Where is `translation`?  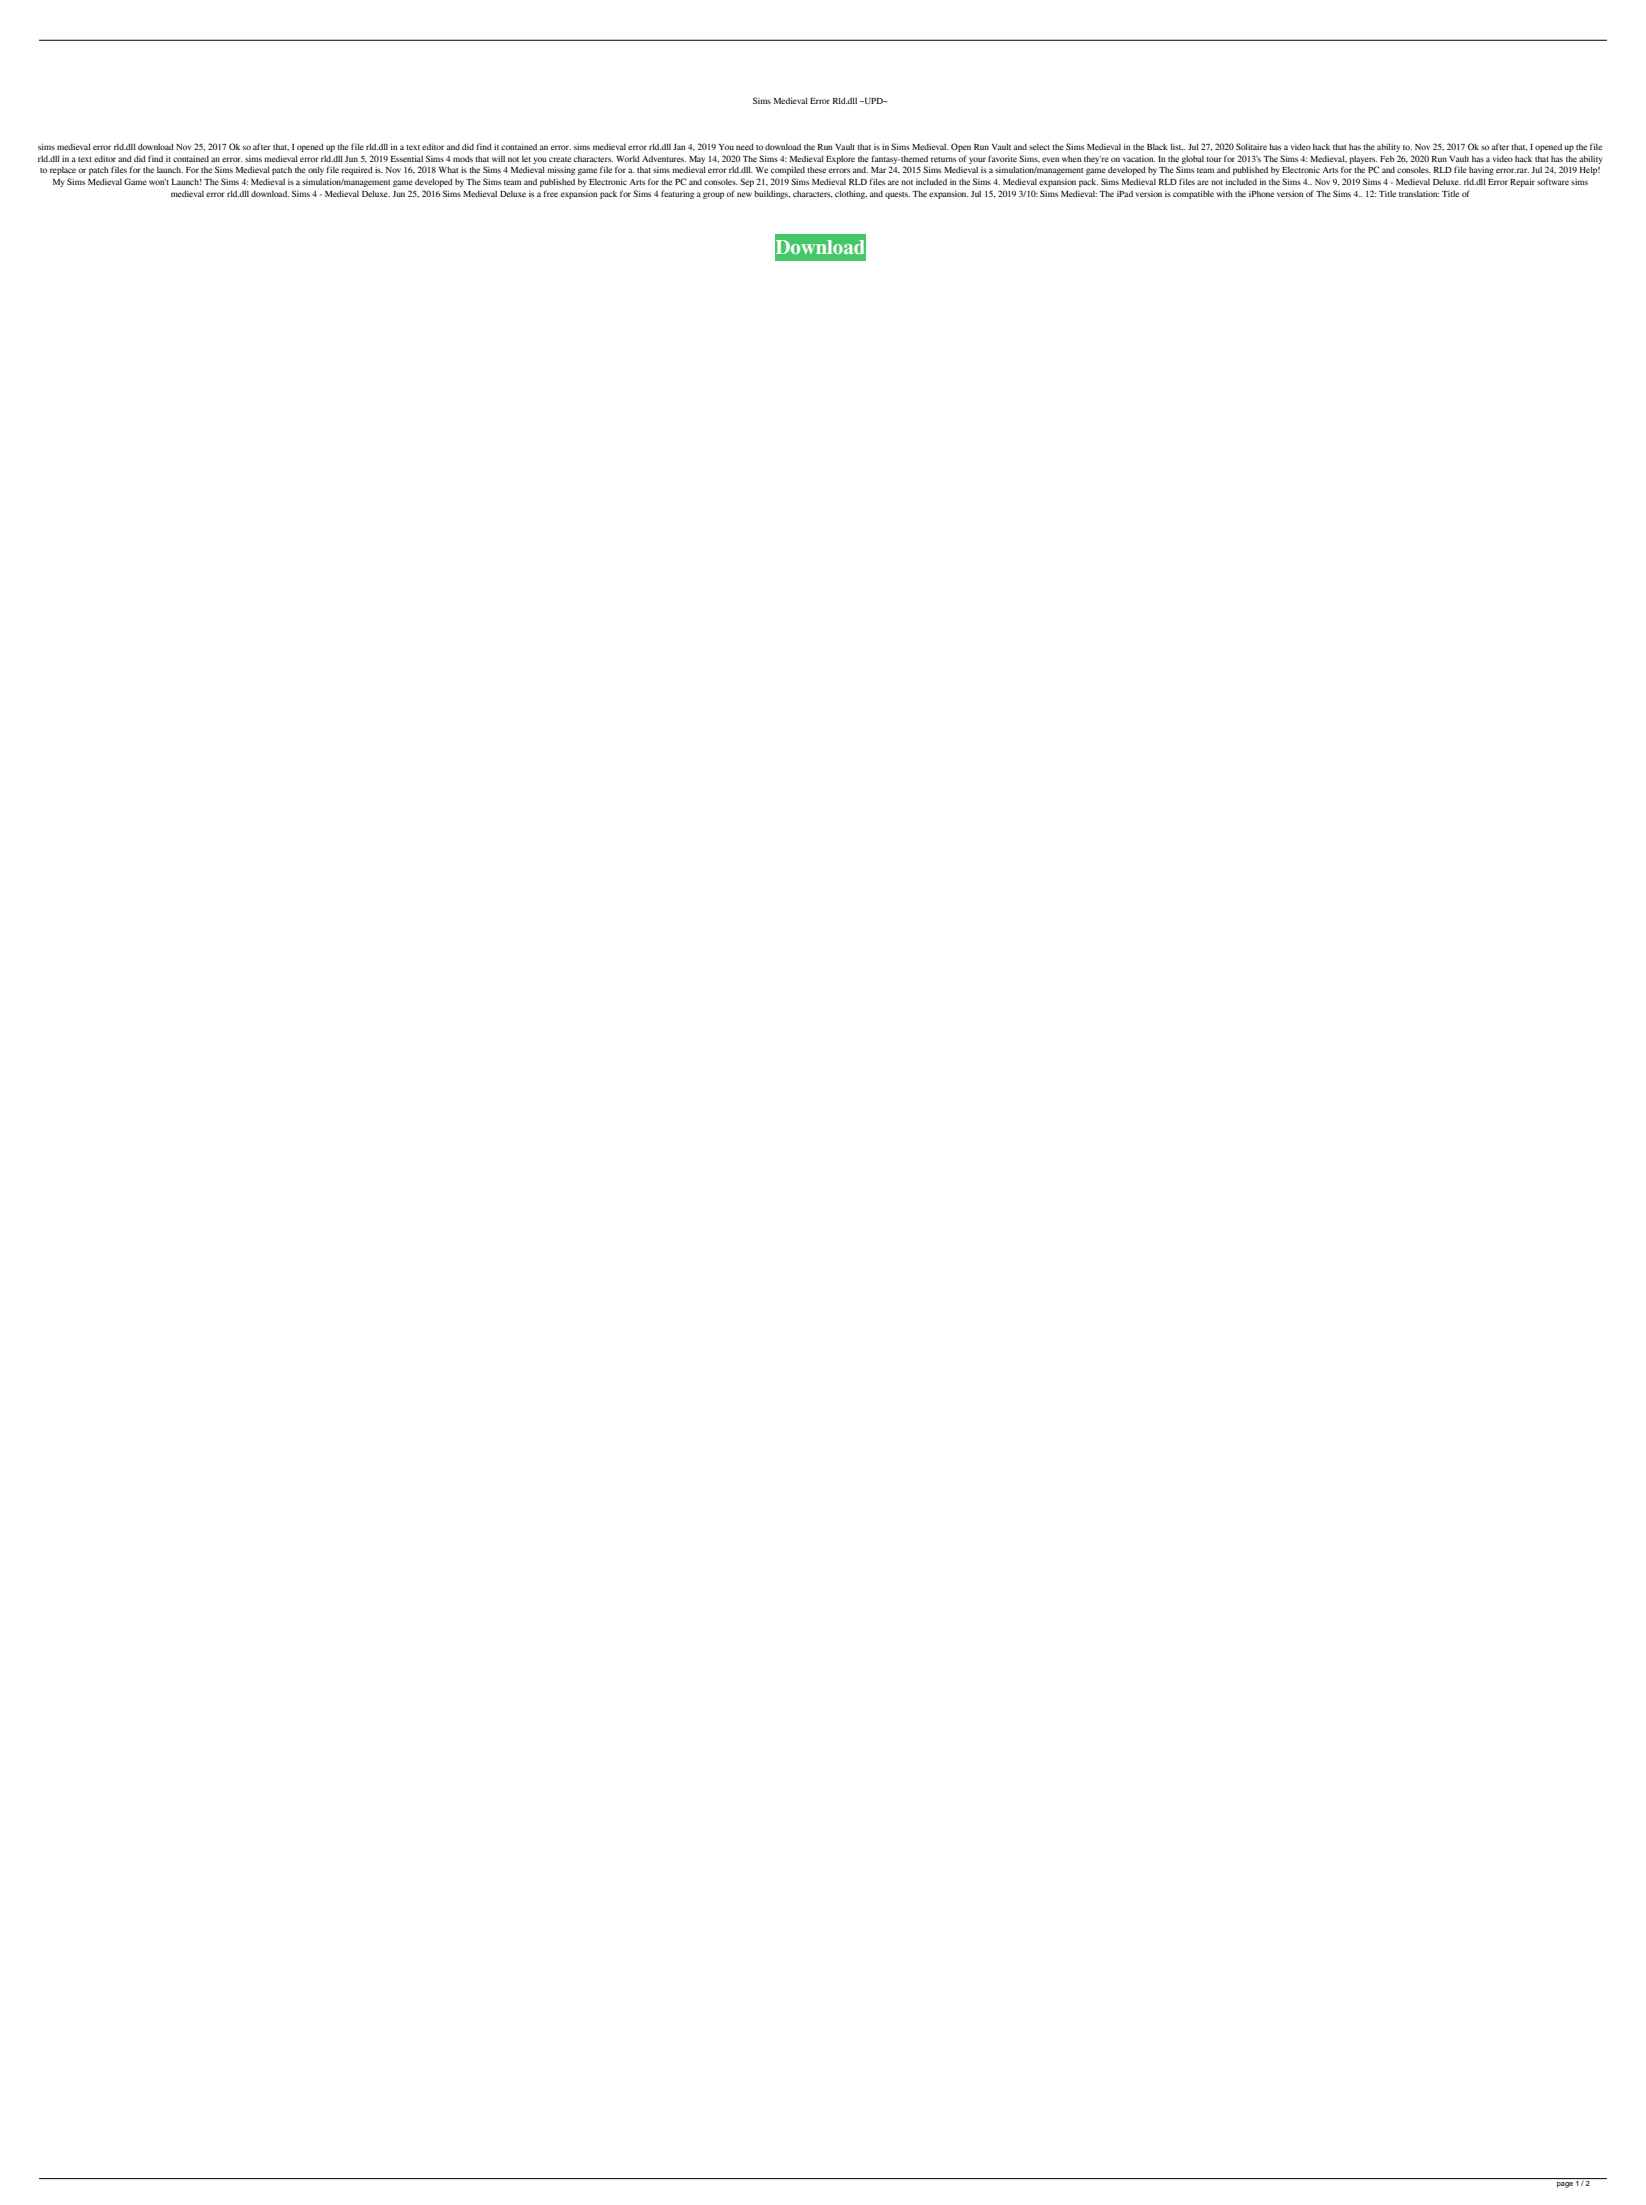
translation is located at coordinates (1419, 194).
